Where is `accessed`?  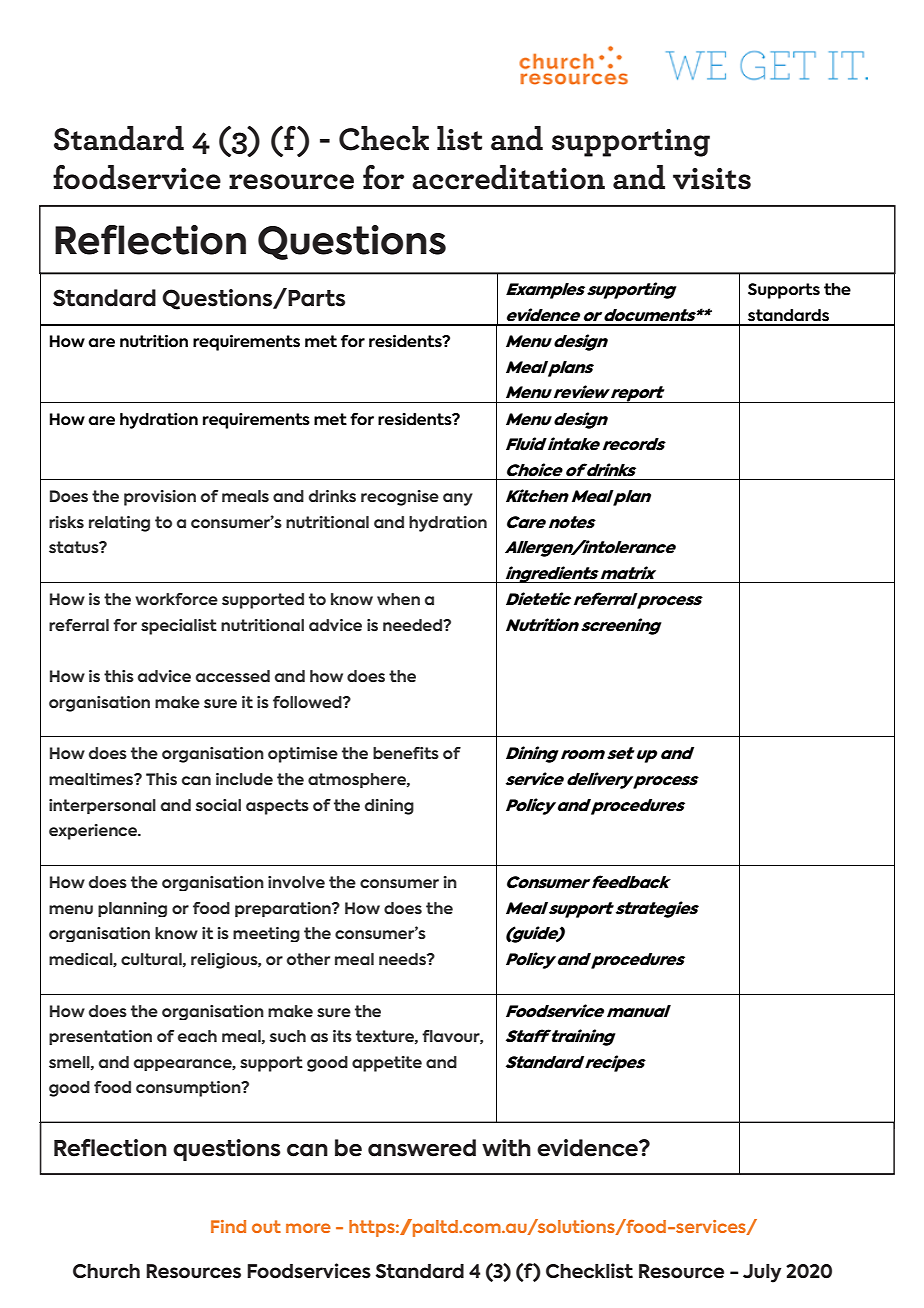
accessed is located at coordinates (233, 676).
